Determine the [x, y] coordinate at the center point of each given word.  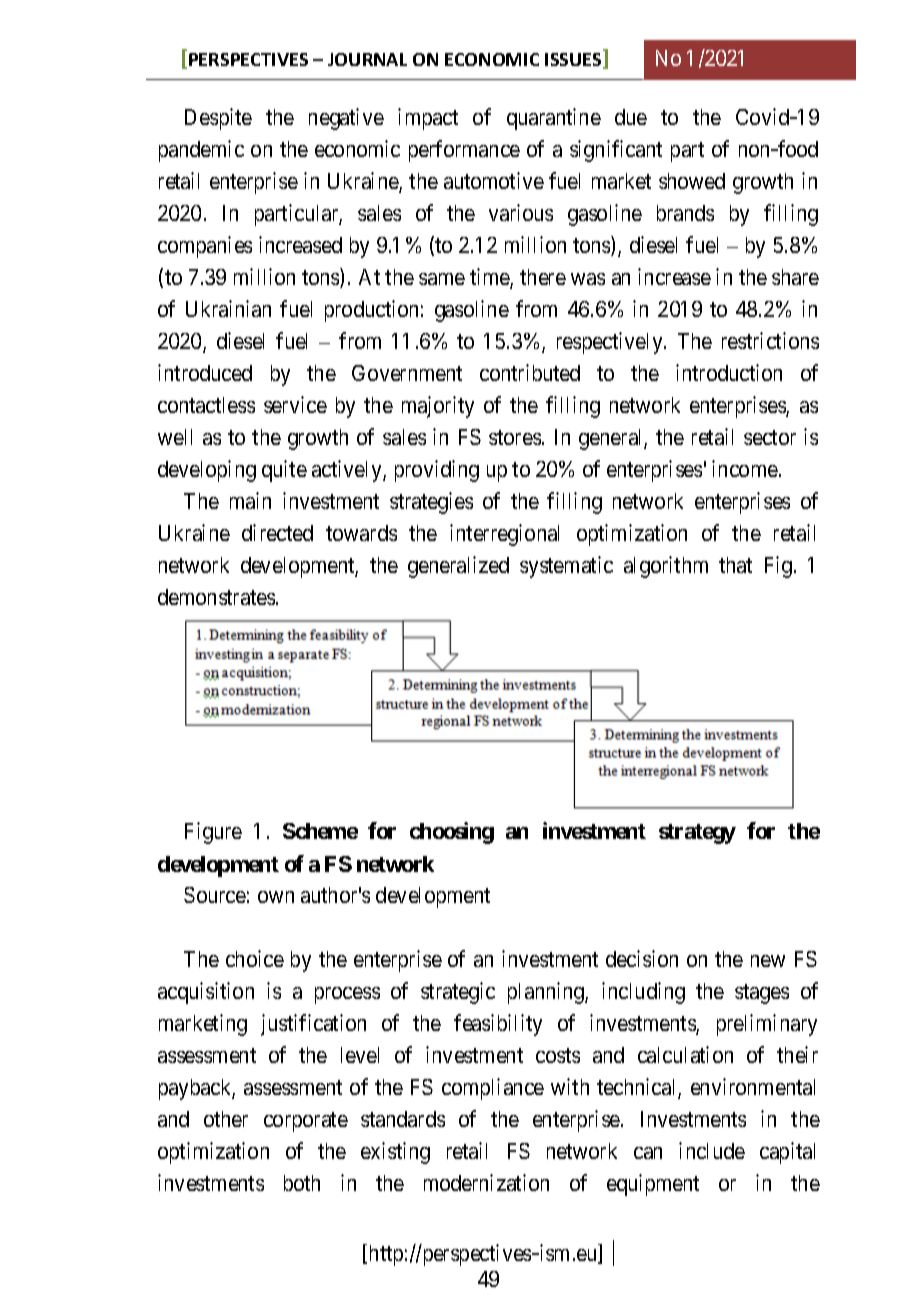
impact [428, 119]
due [631, 117]
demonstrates [216, 597]
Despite [218, 119]
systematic [566, 567]
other [226, 1119]
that [735, 565]
